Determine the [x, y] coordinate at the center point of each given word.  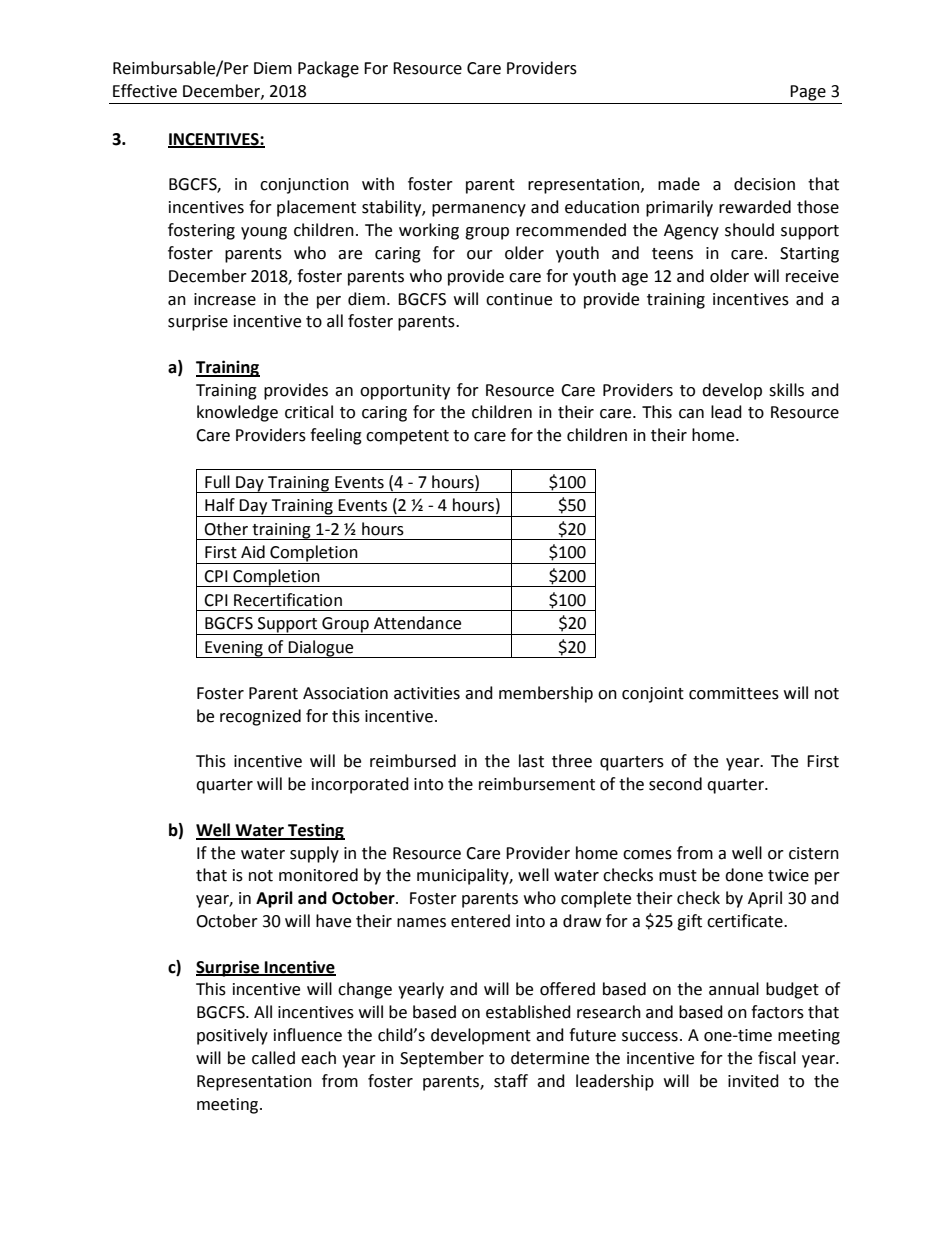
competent [407, 437]
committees [734, 693]
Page [808, 93]
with [378, 184]
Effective [145, 91]
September [442, 1059]
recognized [260, 717]
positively [232, 1036]
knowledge [237, 413]
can [691, 414]
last [531, 761]
